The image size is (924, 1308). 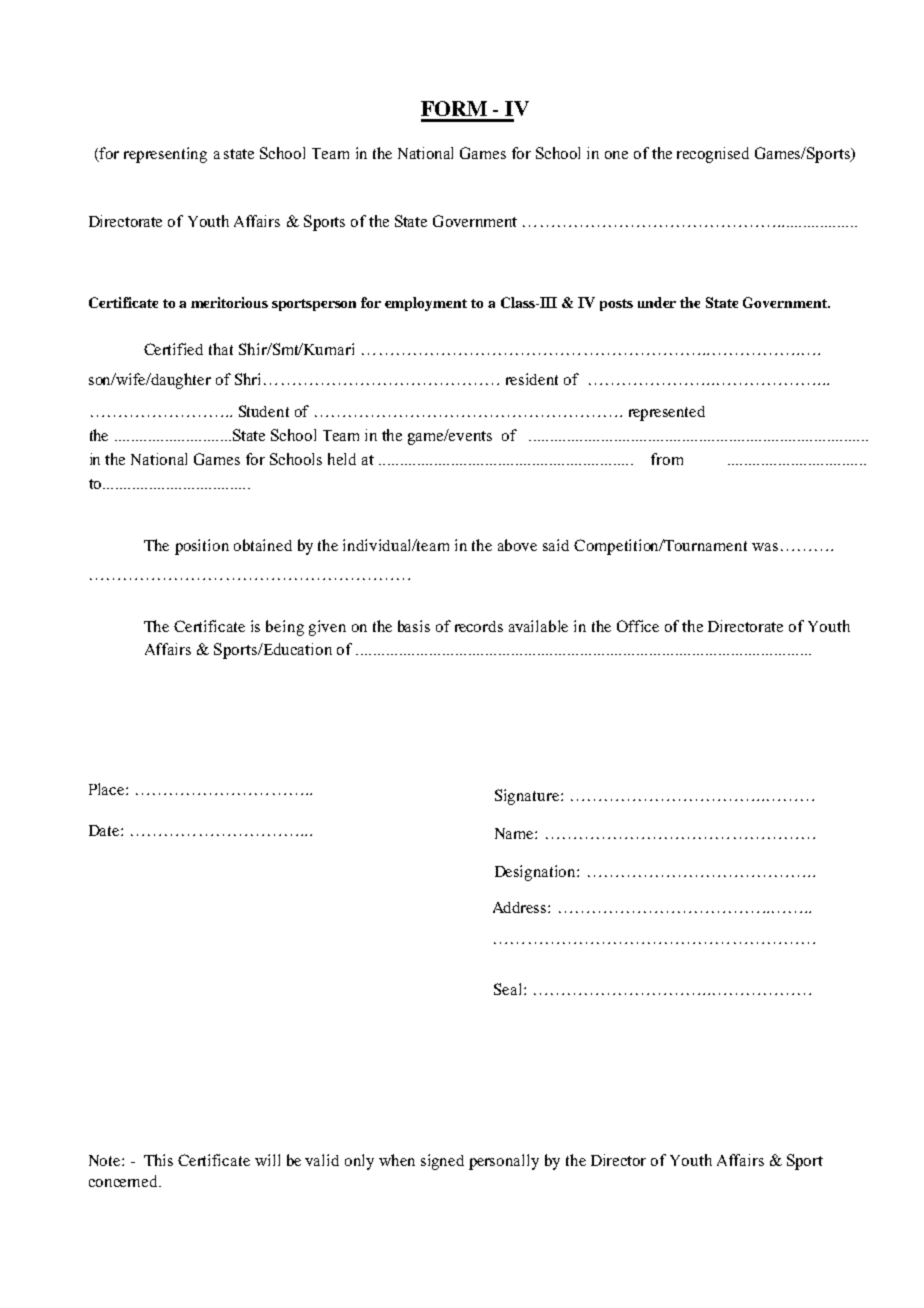 What do you see at coordinates (426, 304) in the page?
I see `employment` at bounding box center [426, 304].
